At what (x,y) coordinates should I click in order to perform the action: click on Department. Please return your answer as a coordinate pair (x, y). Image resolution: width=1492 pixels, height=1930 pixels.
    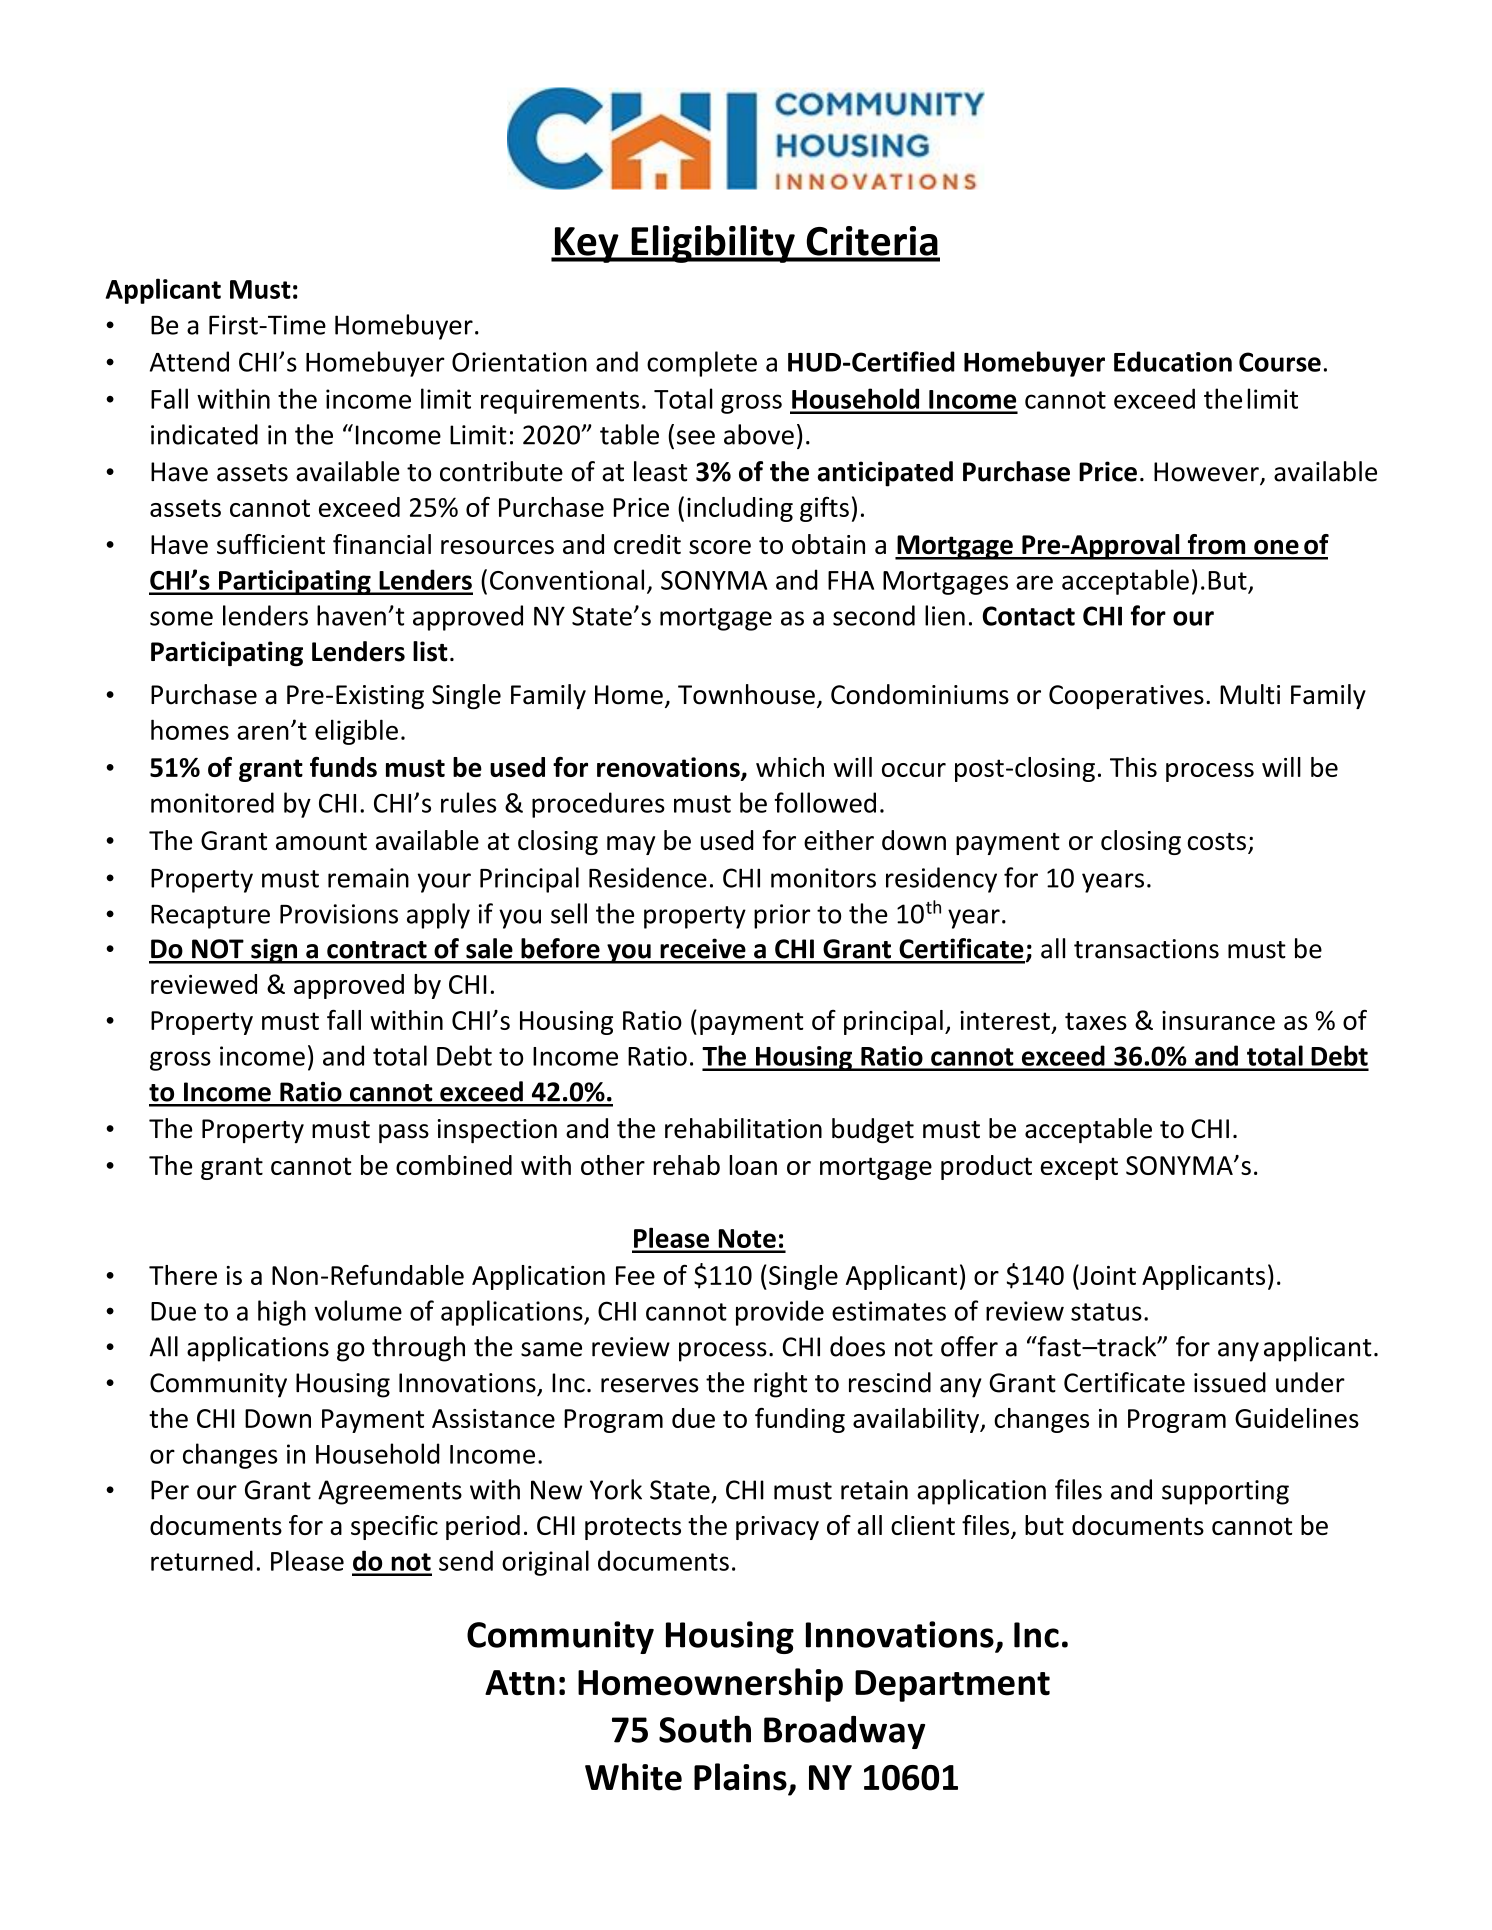
    Looking at the image, I should click on (952, 1686).
